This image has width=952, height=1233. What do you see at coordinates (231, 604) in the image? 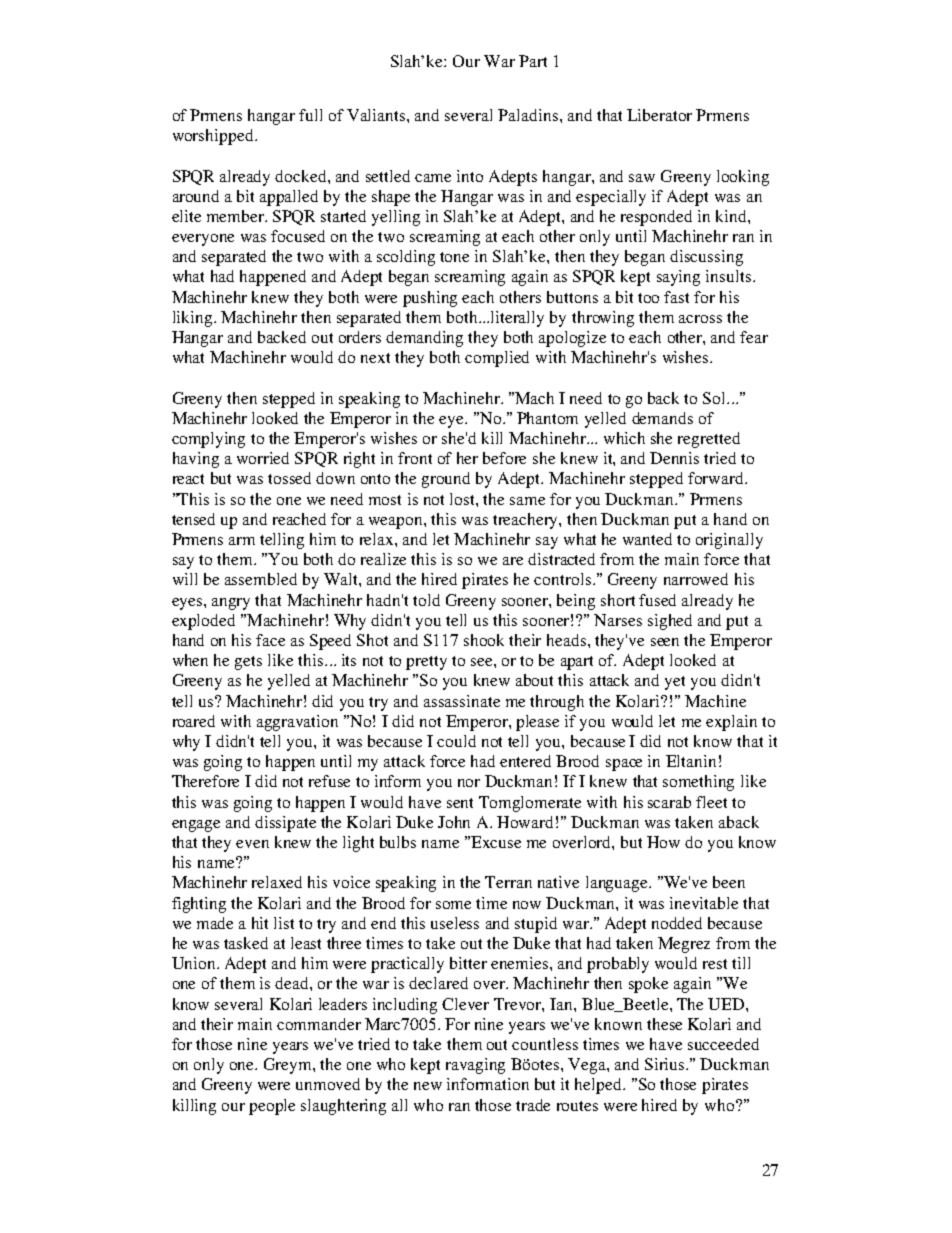
I see `angry` at bounding box center [231, 604].
